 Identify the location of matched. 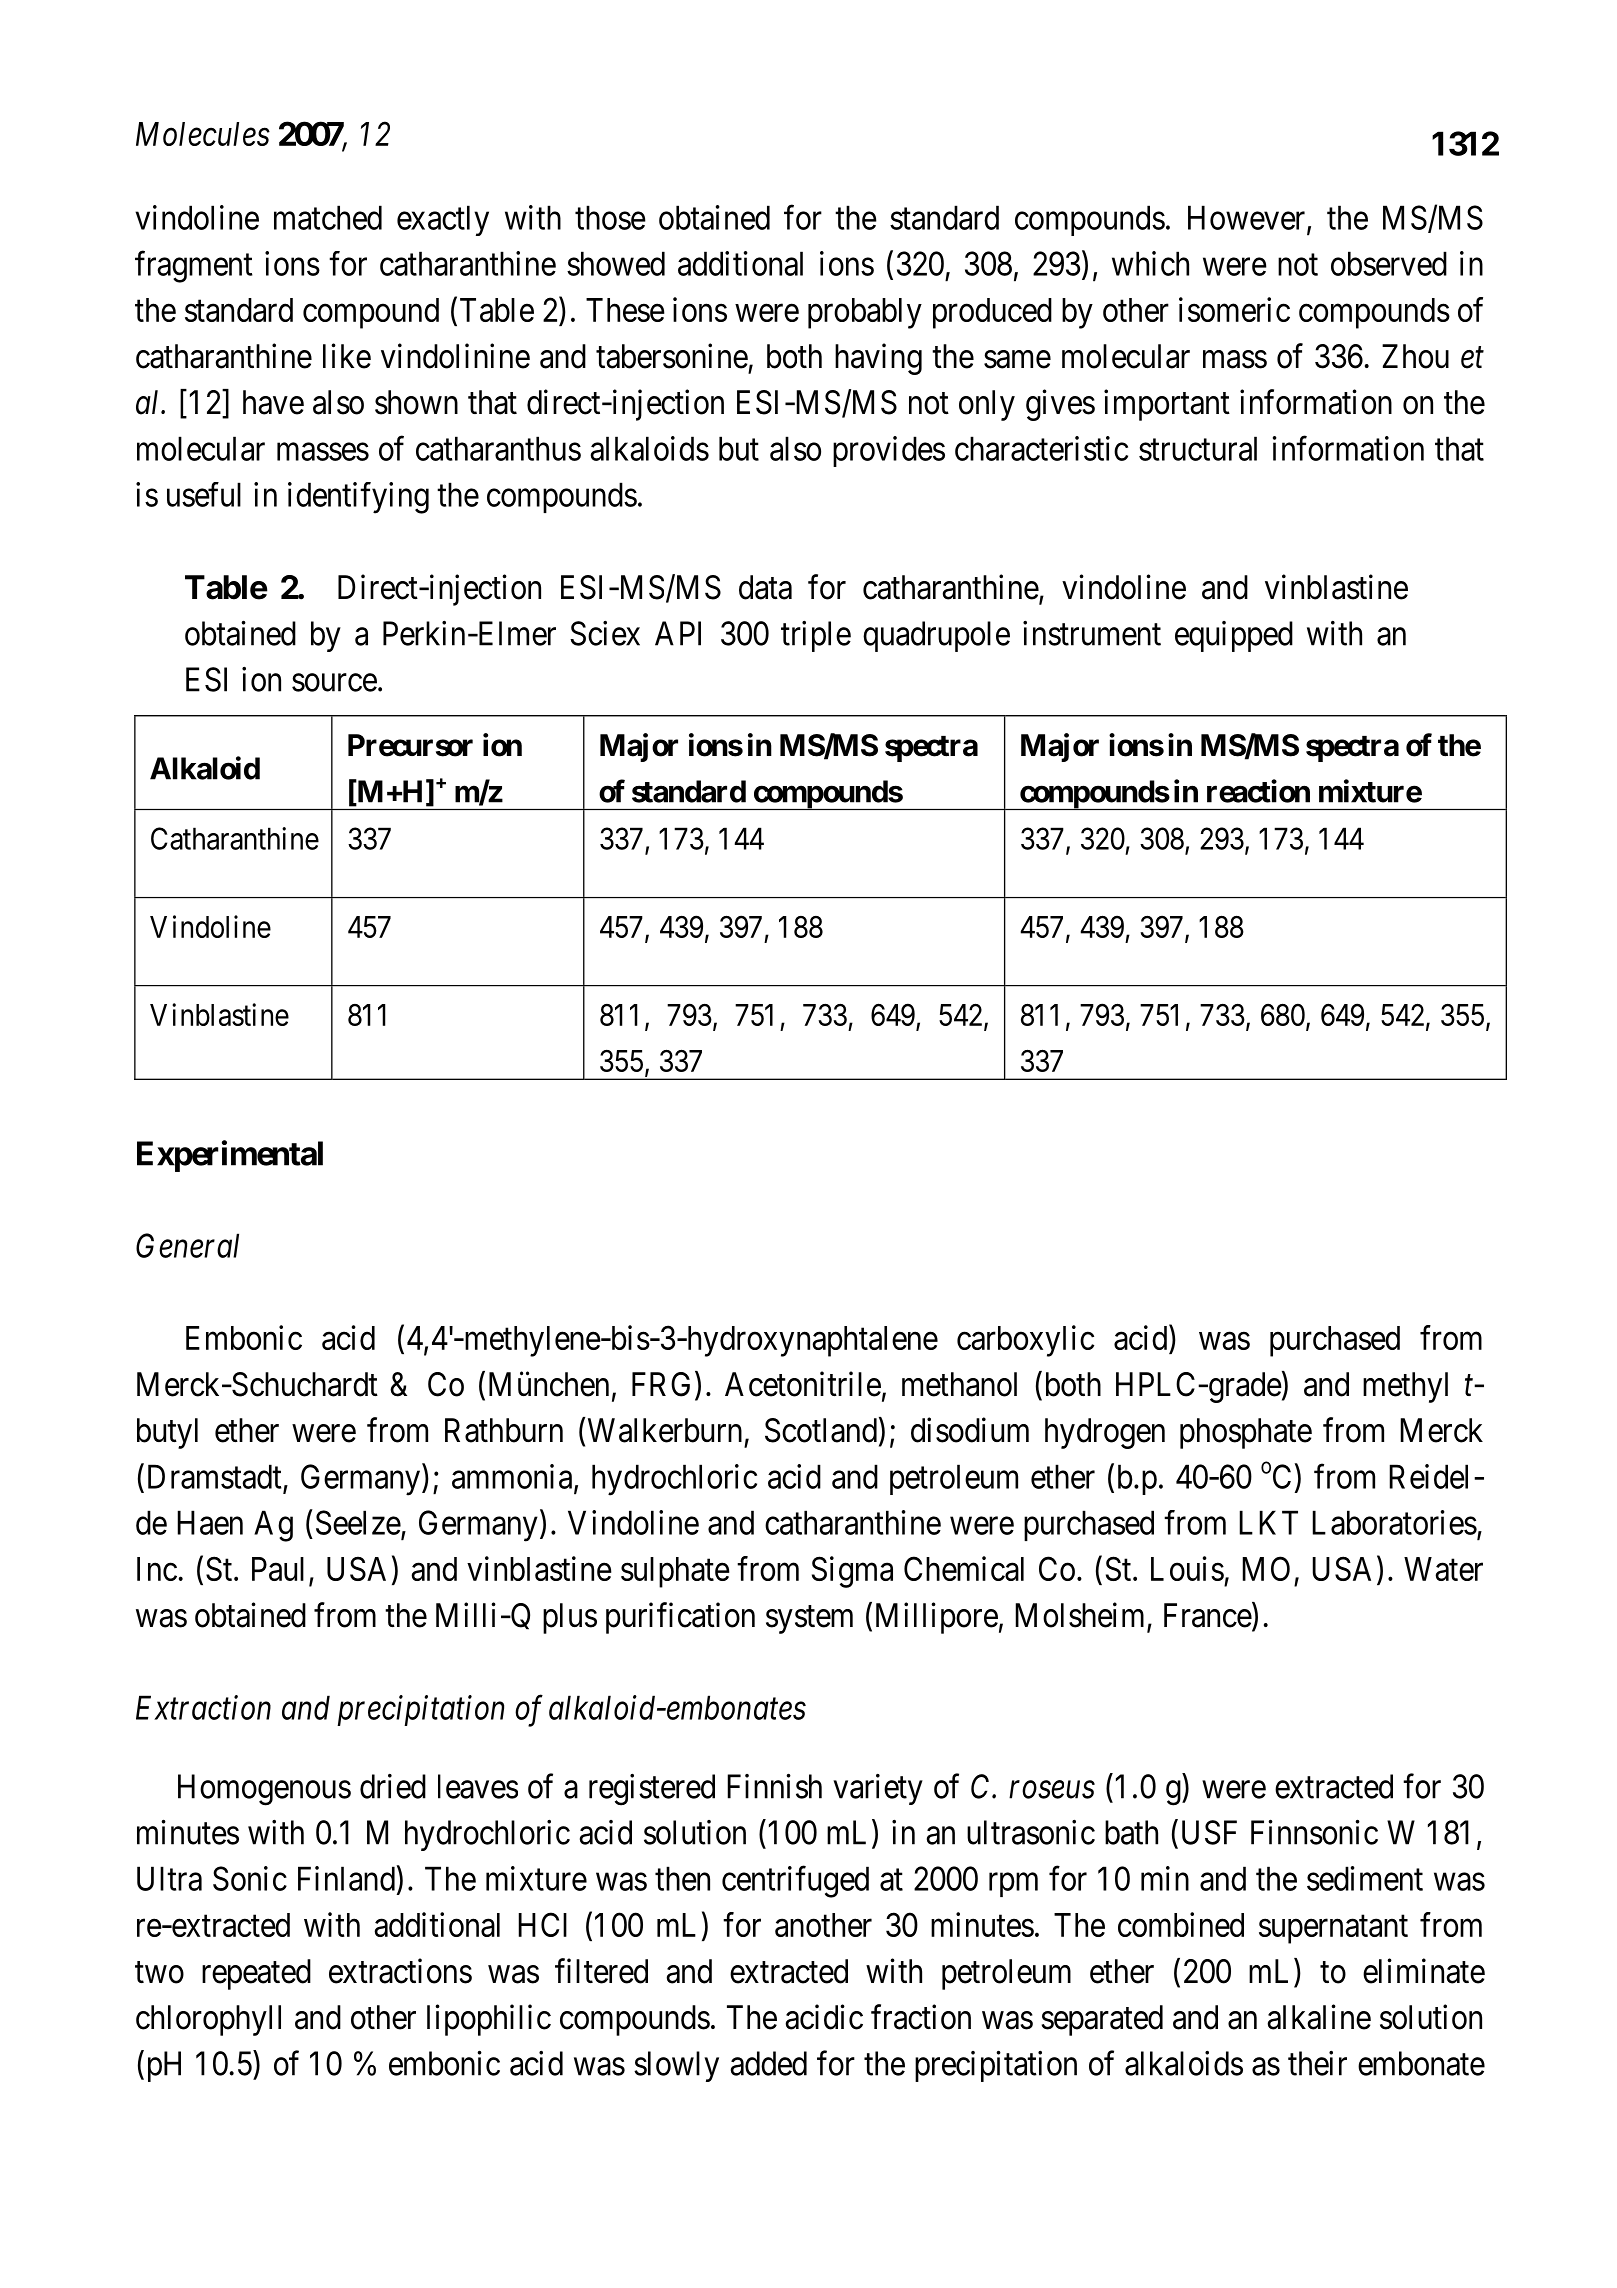
(328, 217).
